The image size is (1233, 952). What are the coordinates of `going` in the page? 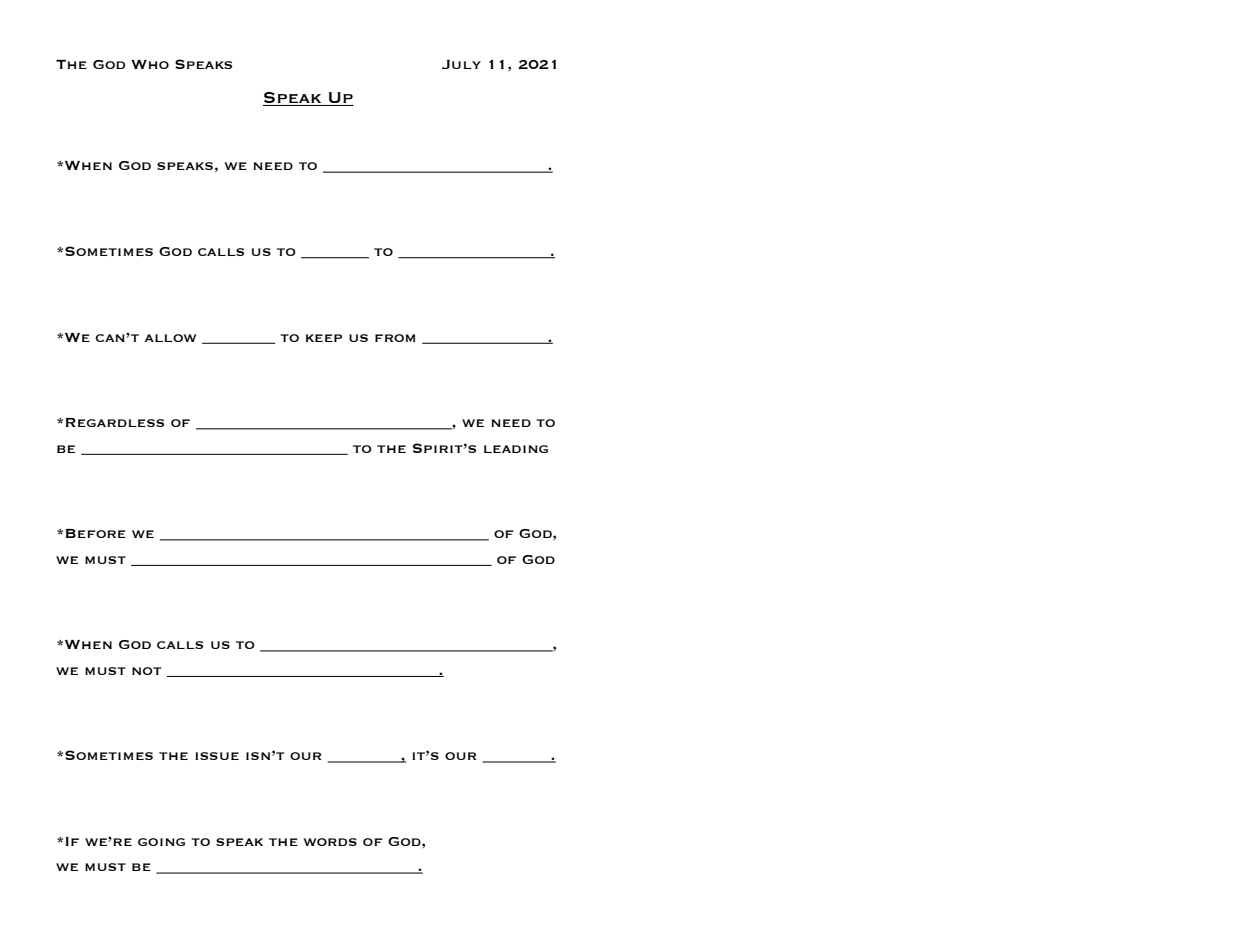 It's located at (161, 842).
